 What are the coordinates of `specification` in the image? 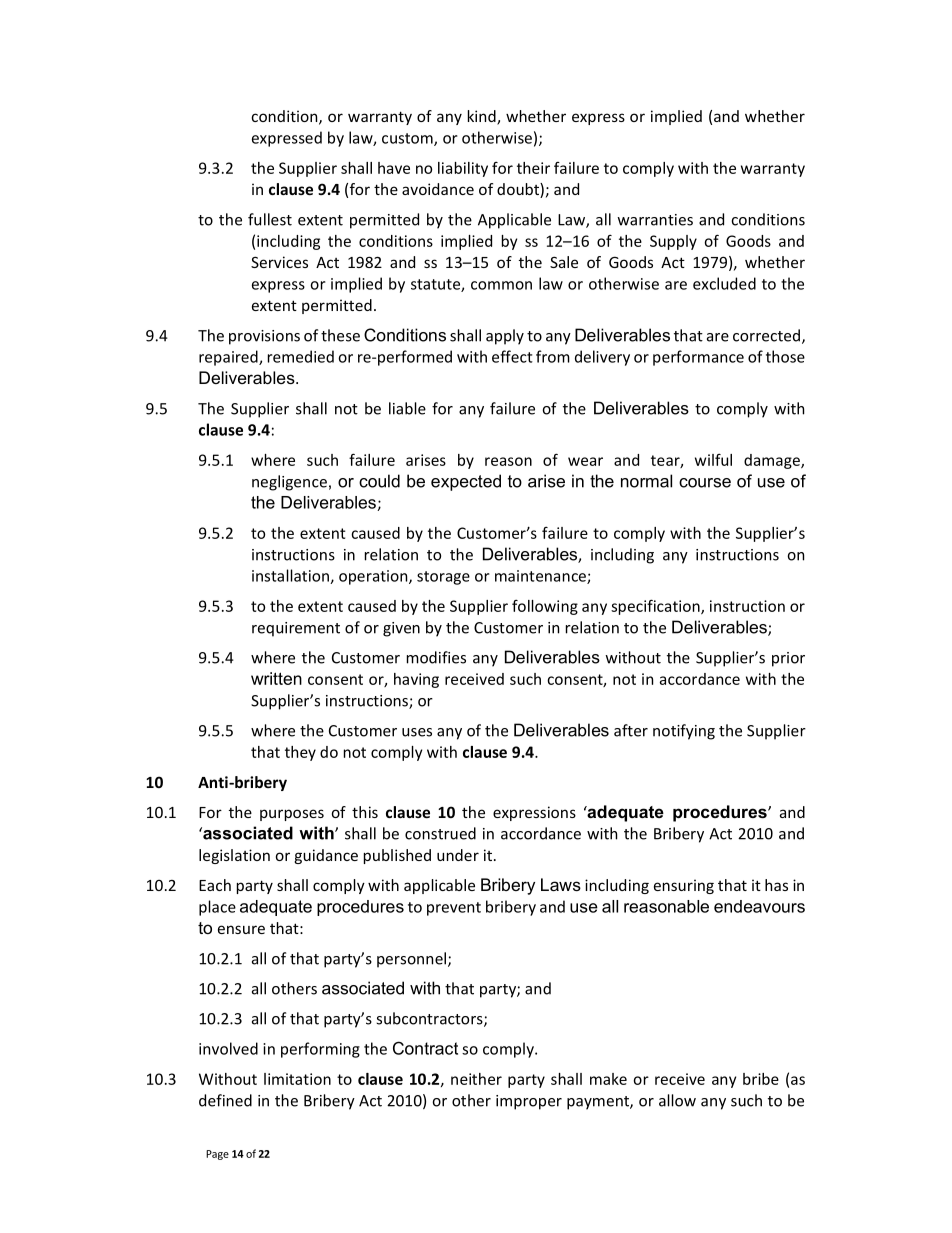 It's located at (656, 607).
